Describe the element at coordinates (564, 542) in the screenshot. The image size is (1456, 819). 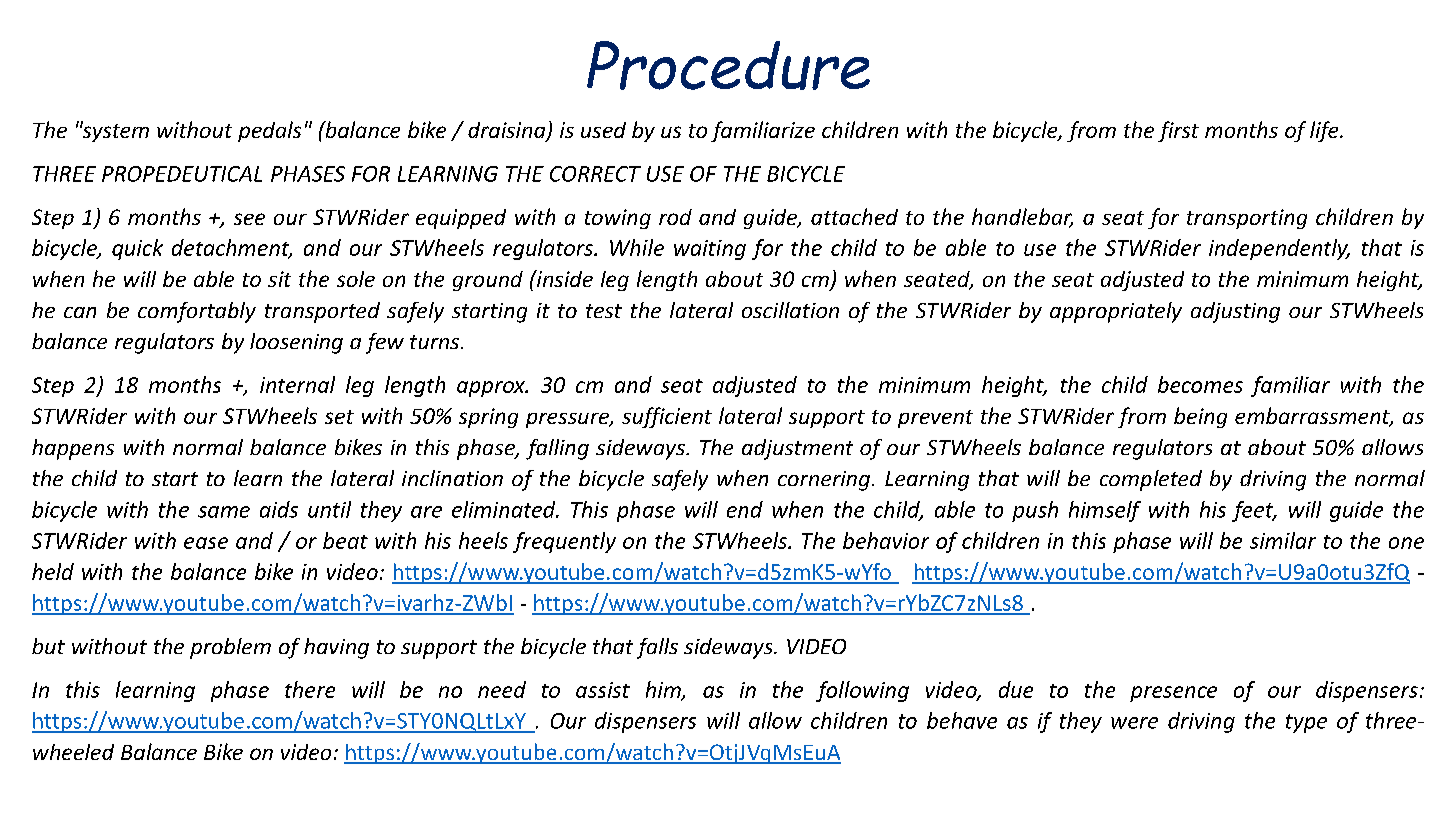
I see `frequently` at that location.
